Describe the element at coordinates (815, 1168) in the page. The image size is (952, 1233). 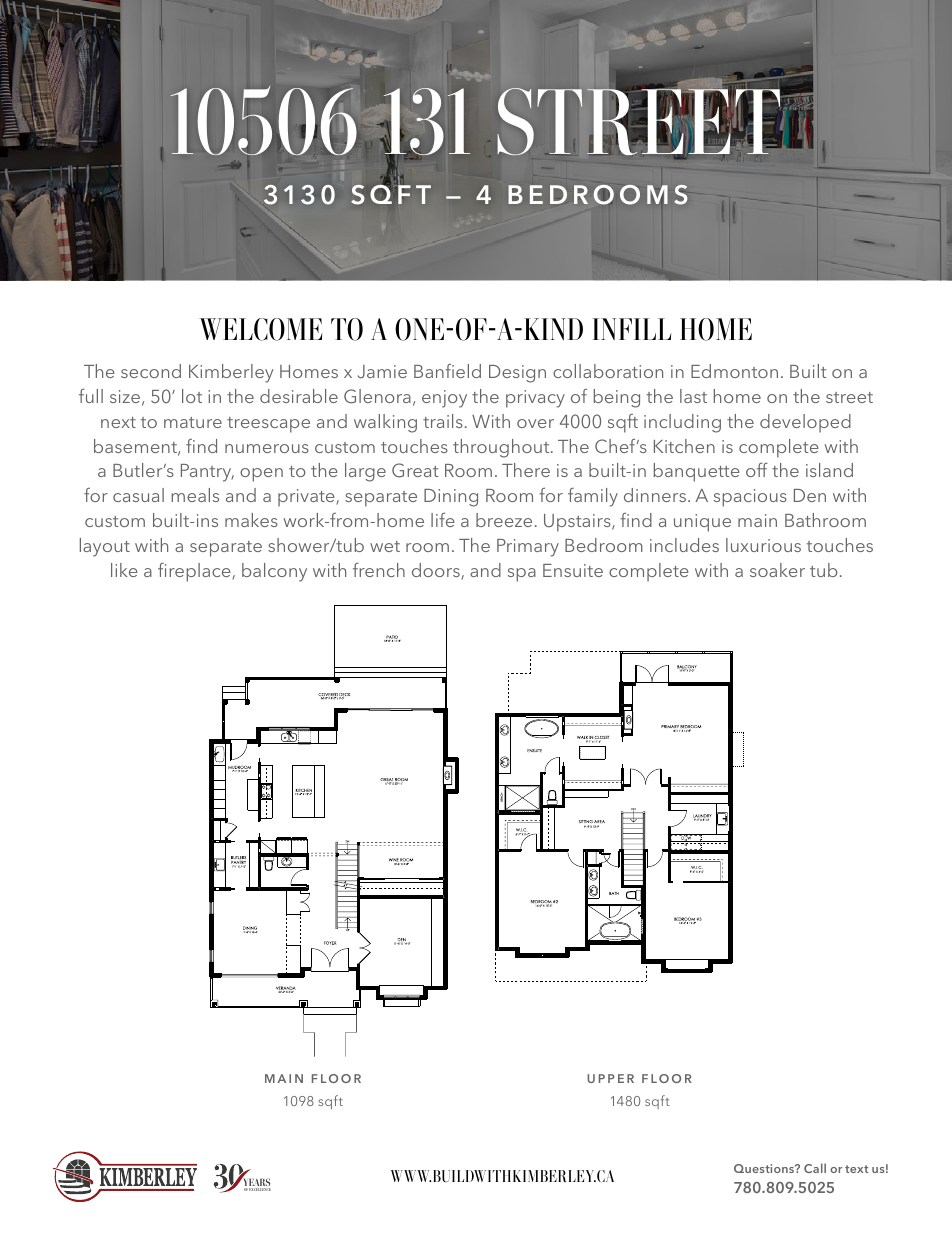
I see `Call` at that location.
